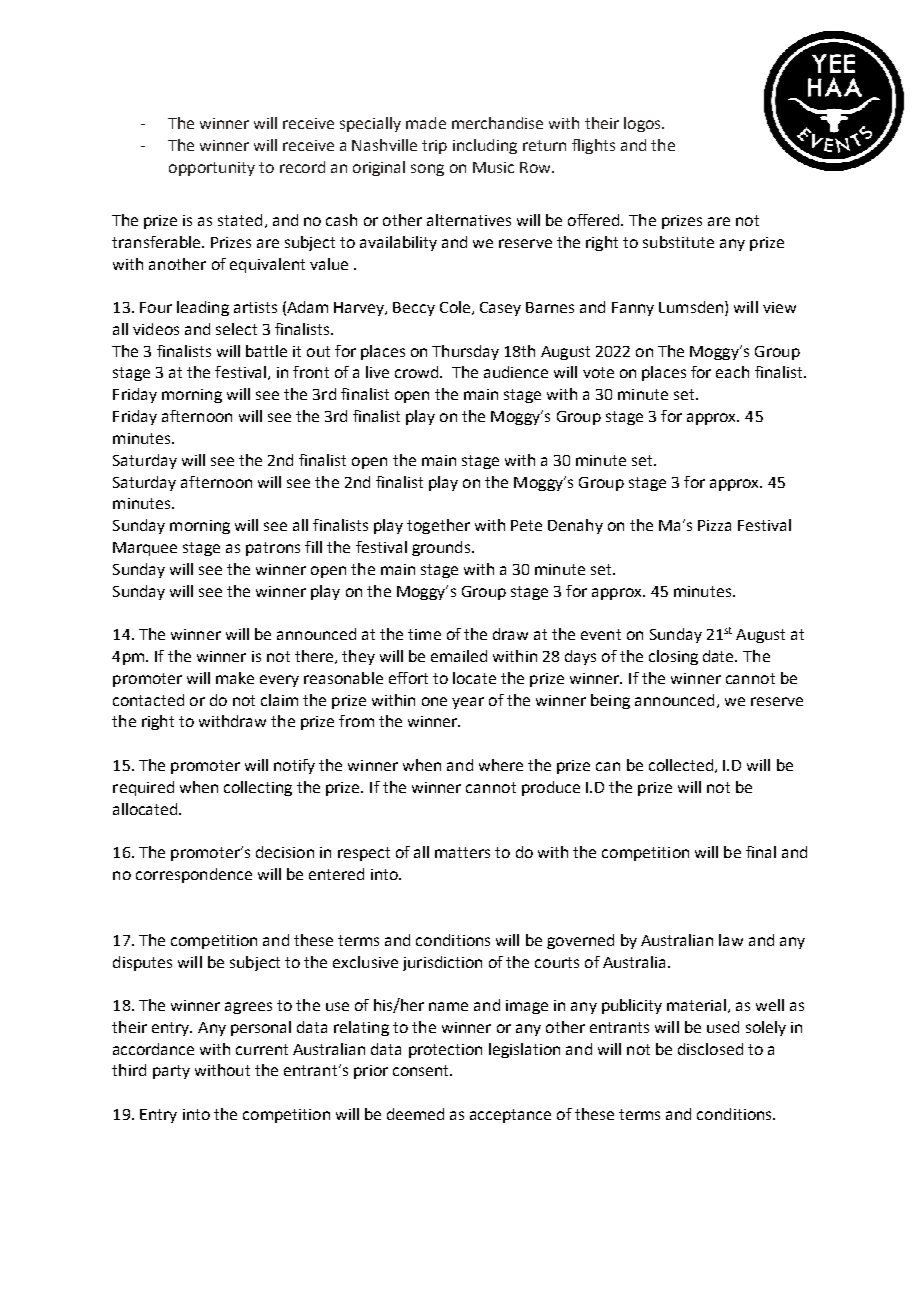  Describe the element at coordinates (212, 169) in the screenshot. I see `opportunity` at that location.
